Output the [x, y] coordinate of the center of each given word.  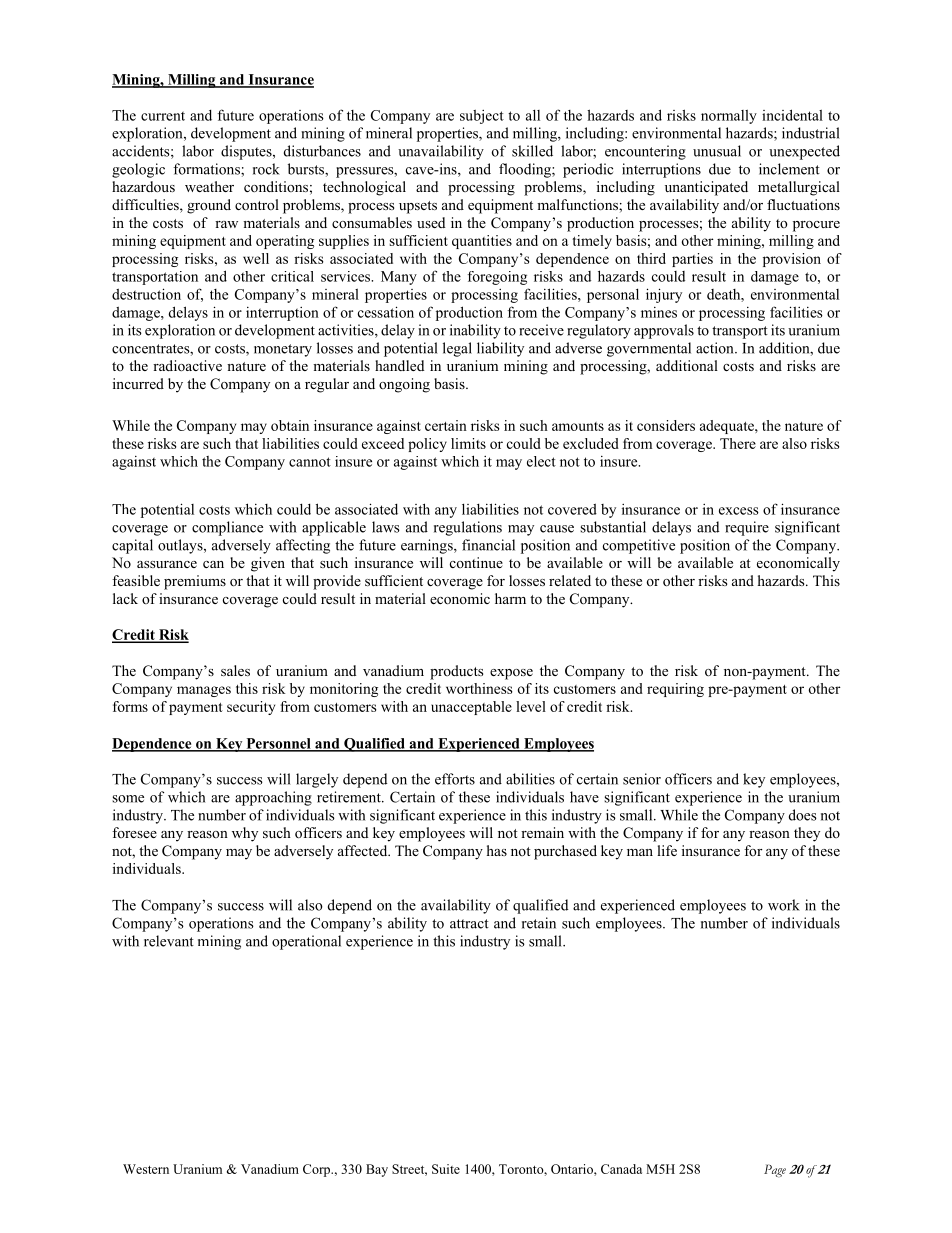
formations [207, 169]
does [803, 815]
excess [739, 511]
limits [468, 443]
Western [146, 1169]
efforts [455, 779]
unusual [717, 151]
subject [482, 116]
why [245, 834]
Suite [446, 1169]
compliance [227, 528]
